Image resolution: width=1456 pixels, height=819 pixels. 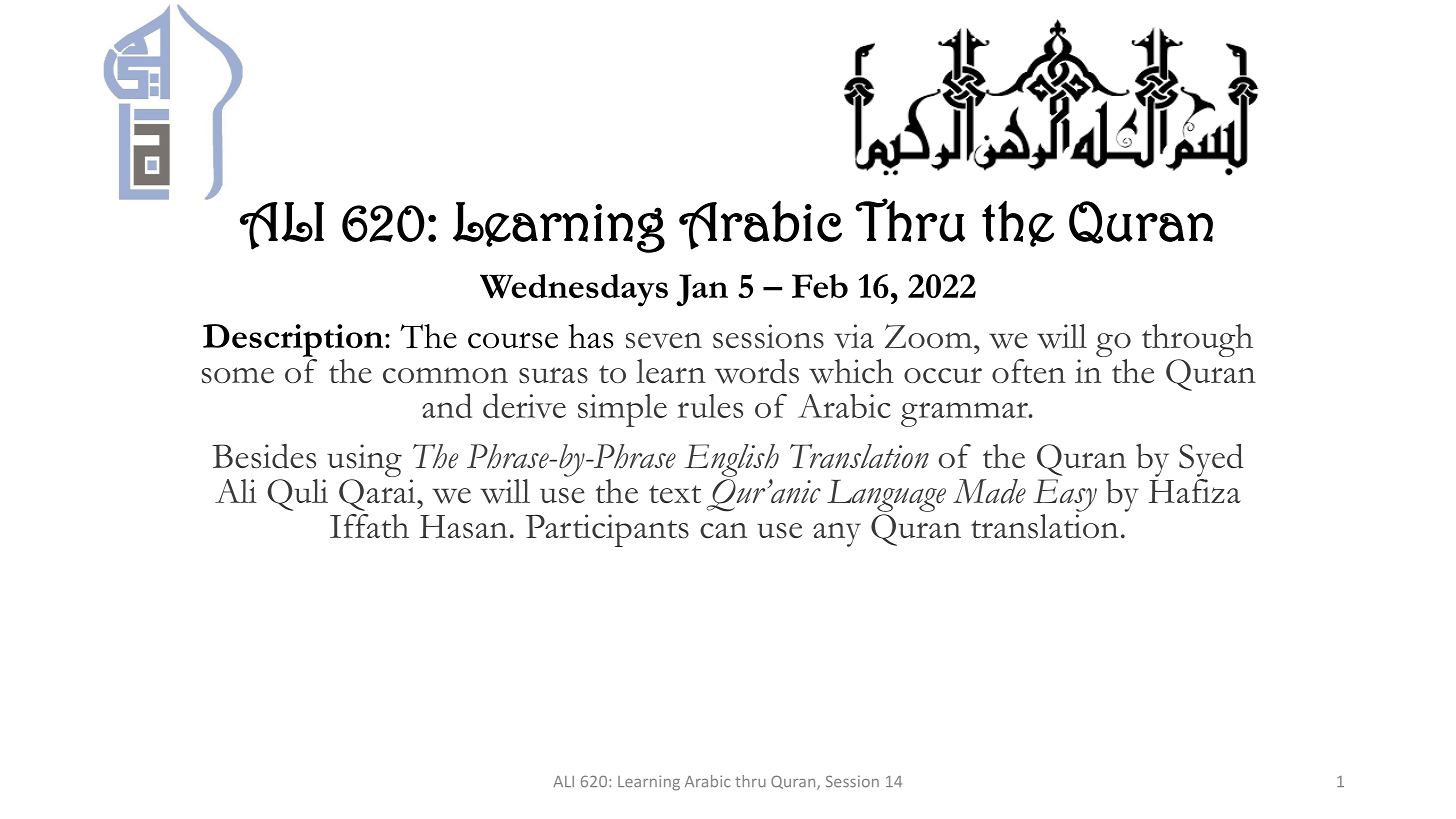 What do you see at coordinates (702, 290) in the document?
I see `Jan` at bounding box center [702, 290].
